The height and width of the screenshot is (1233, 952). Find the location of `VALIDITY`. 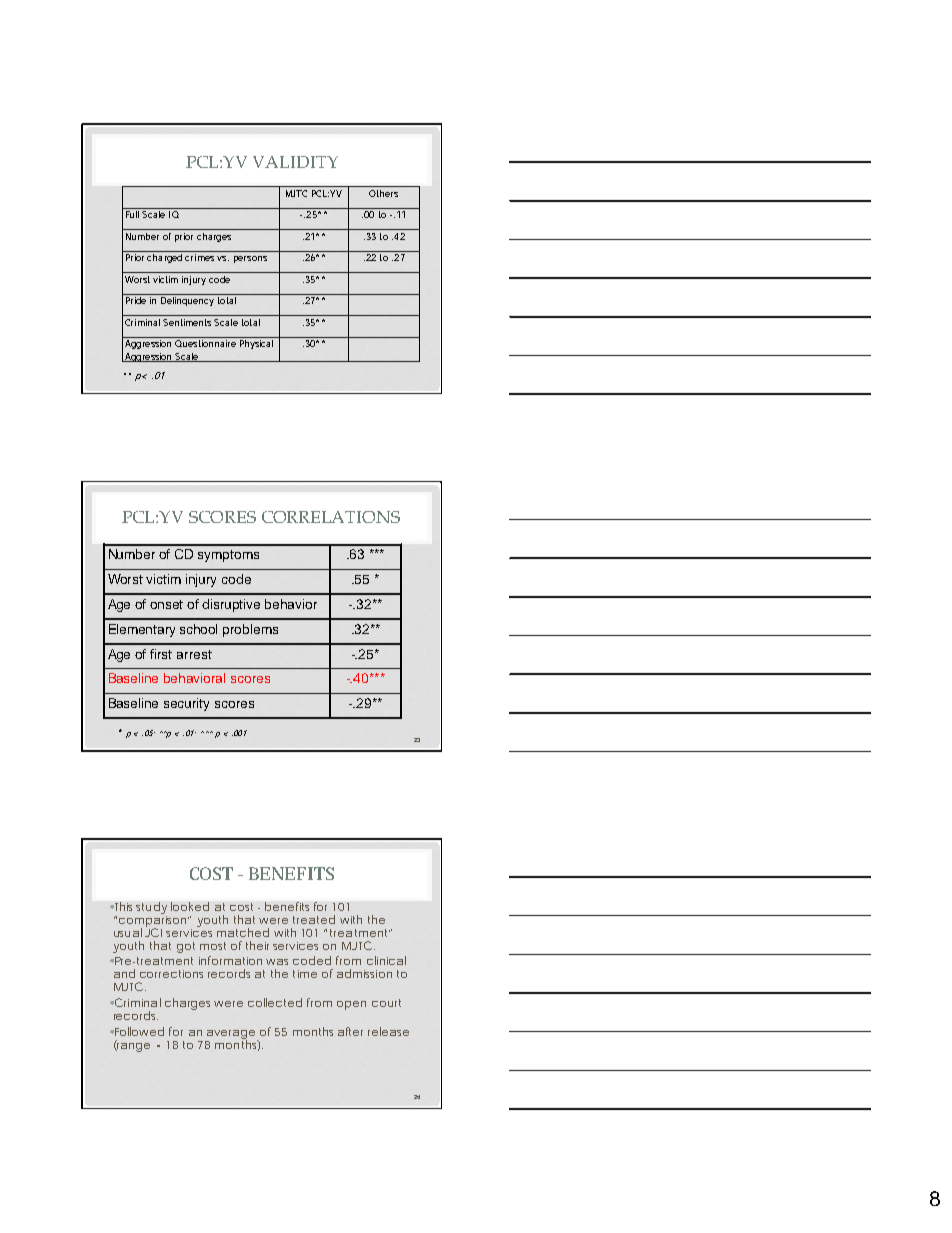

VALIDITY is located at coordinates (295, 162).
